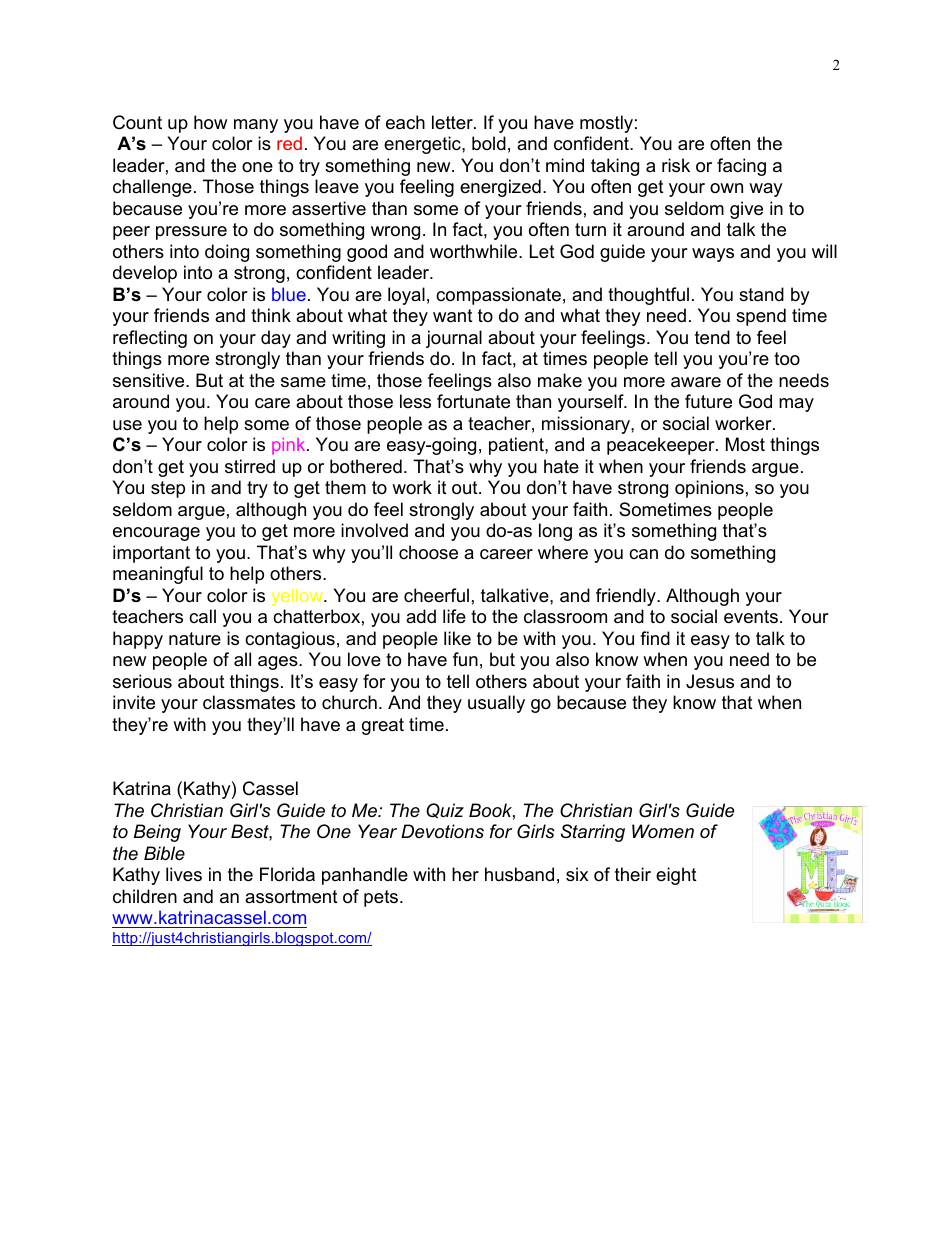  What do you see at coordinates (249, 702) in the page?
I see `classmates` at bounding box center [249, 702].
